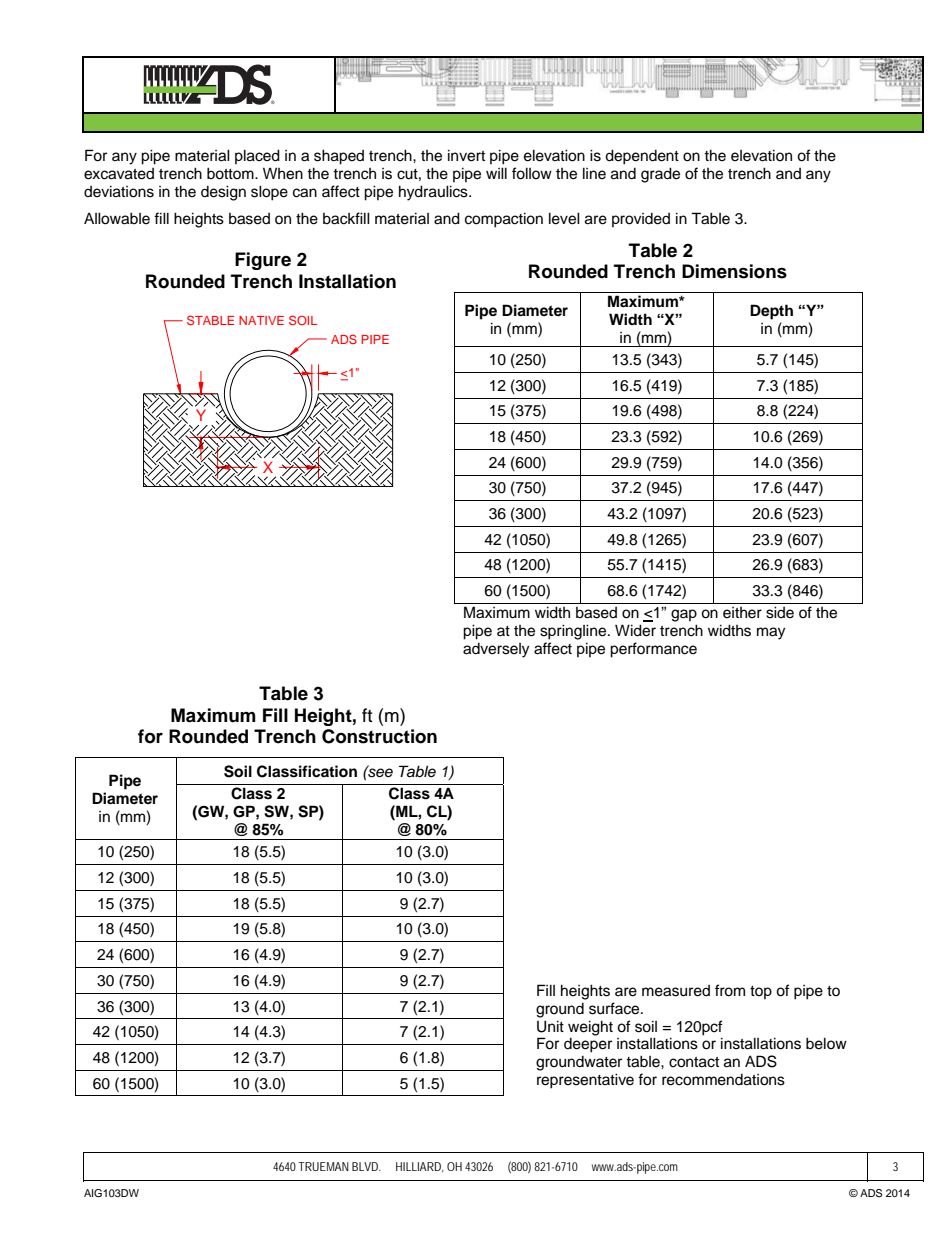  What do you see at coordinates (730, 990) in the image?
I see `from` at bounding box center [730, 990].
